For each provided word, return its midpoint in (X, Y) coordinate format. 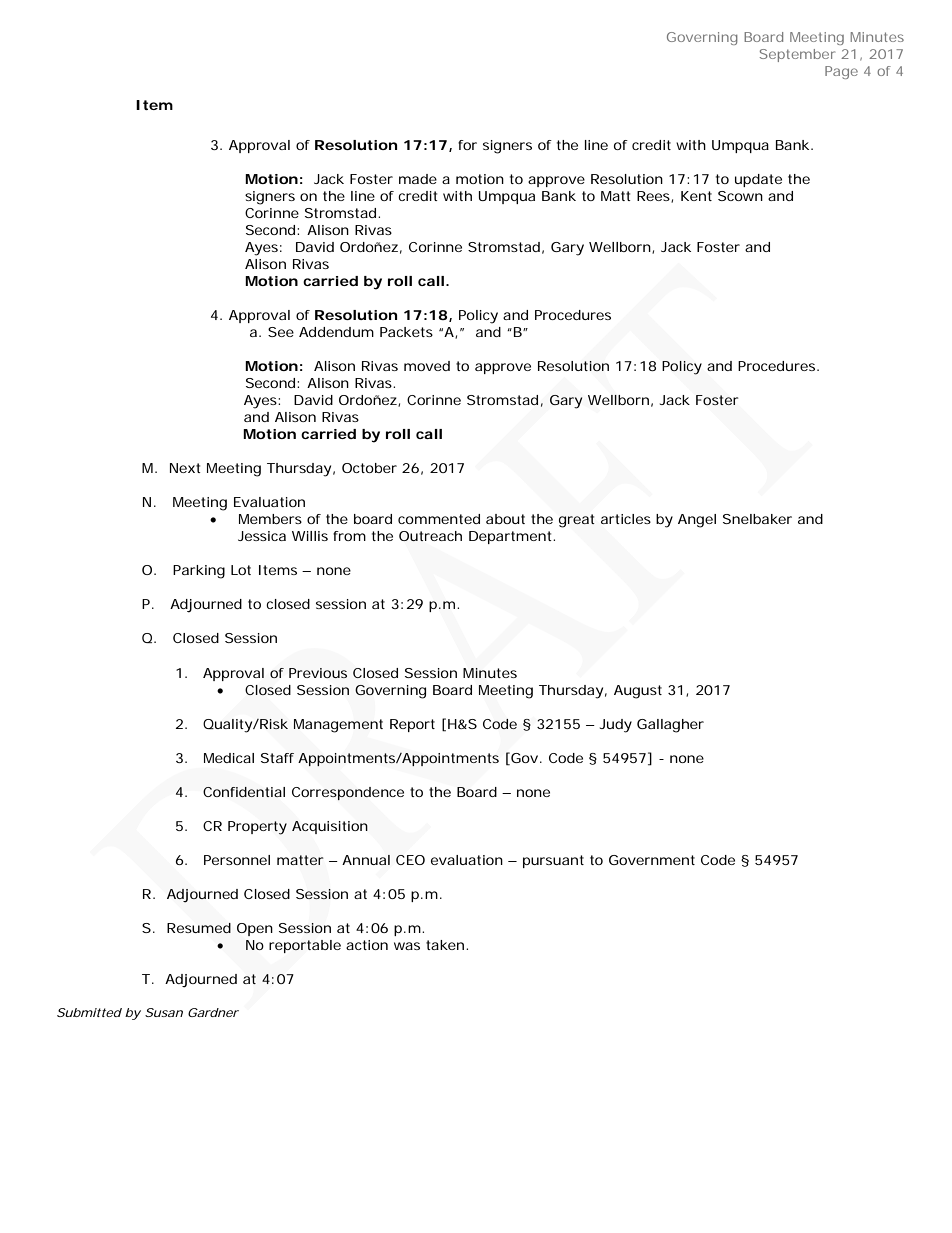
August (638, 692)
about (505, 519)
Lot (241, 570)
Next (185, 468)
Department (512, 537)
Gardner (213, 1012)
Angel (697, 521)
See (281, 332)
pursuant (553, 861)
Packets (406, 332)
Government (652, 860)
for (467, 145)
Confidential (244, 792)
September (797, 55)
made (418, 179)
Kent (696, 196)
